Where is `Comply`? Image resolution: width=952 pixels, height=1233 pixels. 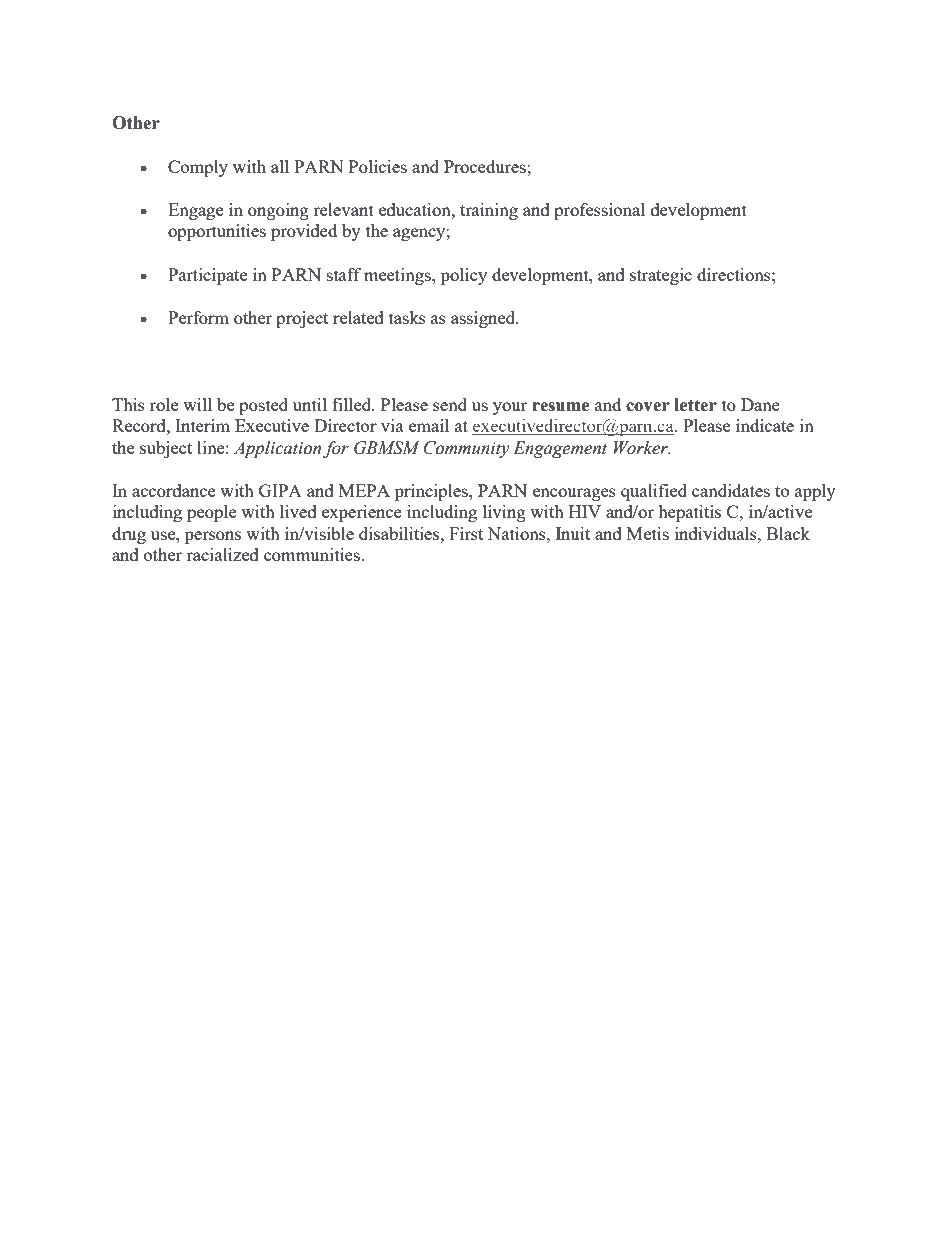 Comply is located at coordinates (198, 168).
